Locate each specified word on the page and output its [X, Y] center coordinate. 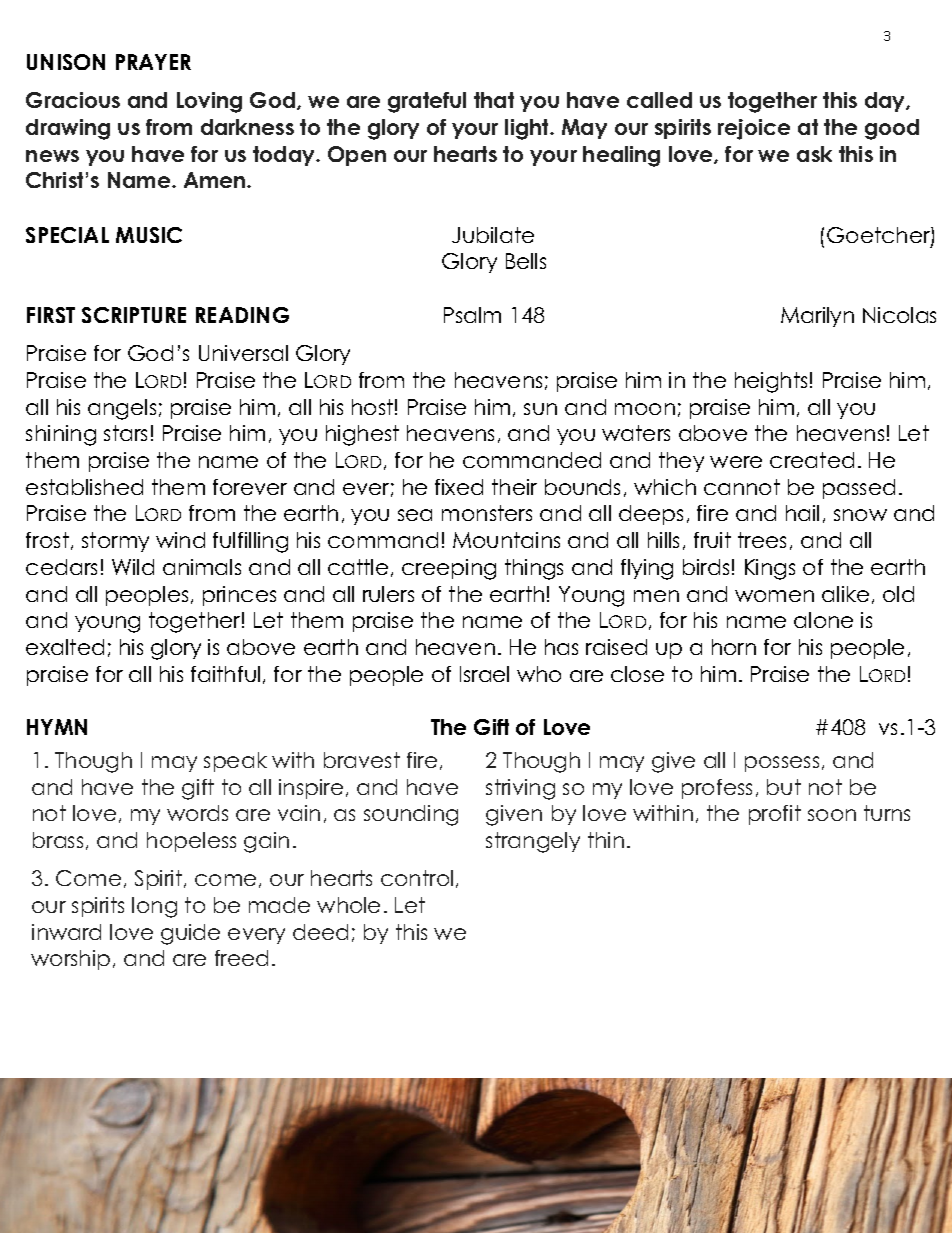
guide [190, 934]
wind [180, 540]
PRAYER [153, 62]
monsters [487, 513]
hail [802, 513]
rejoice [754, 129]
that [494, 100]
